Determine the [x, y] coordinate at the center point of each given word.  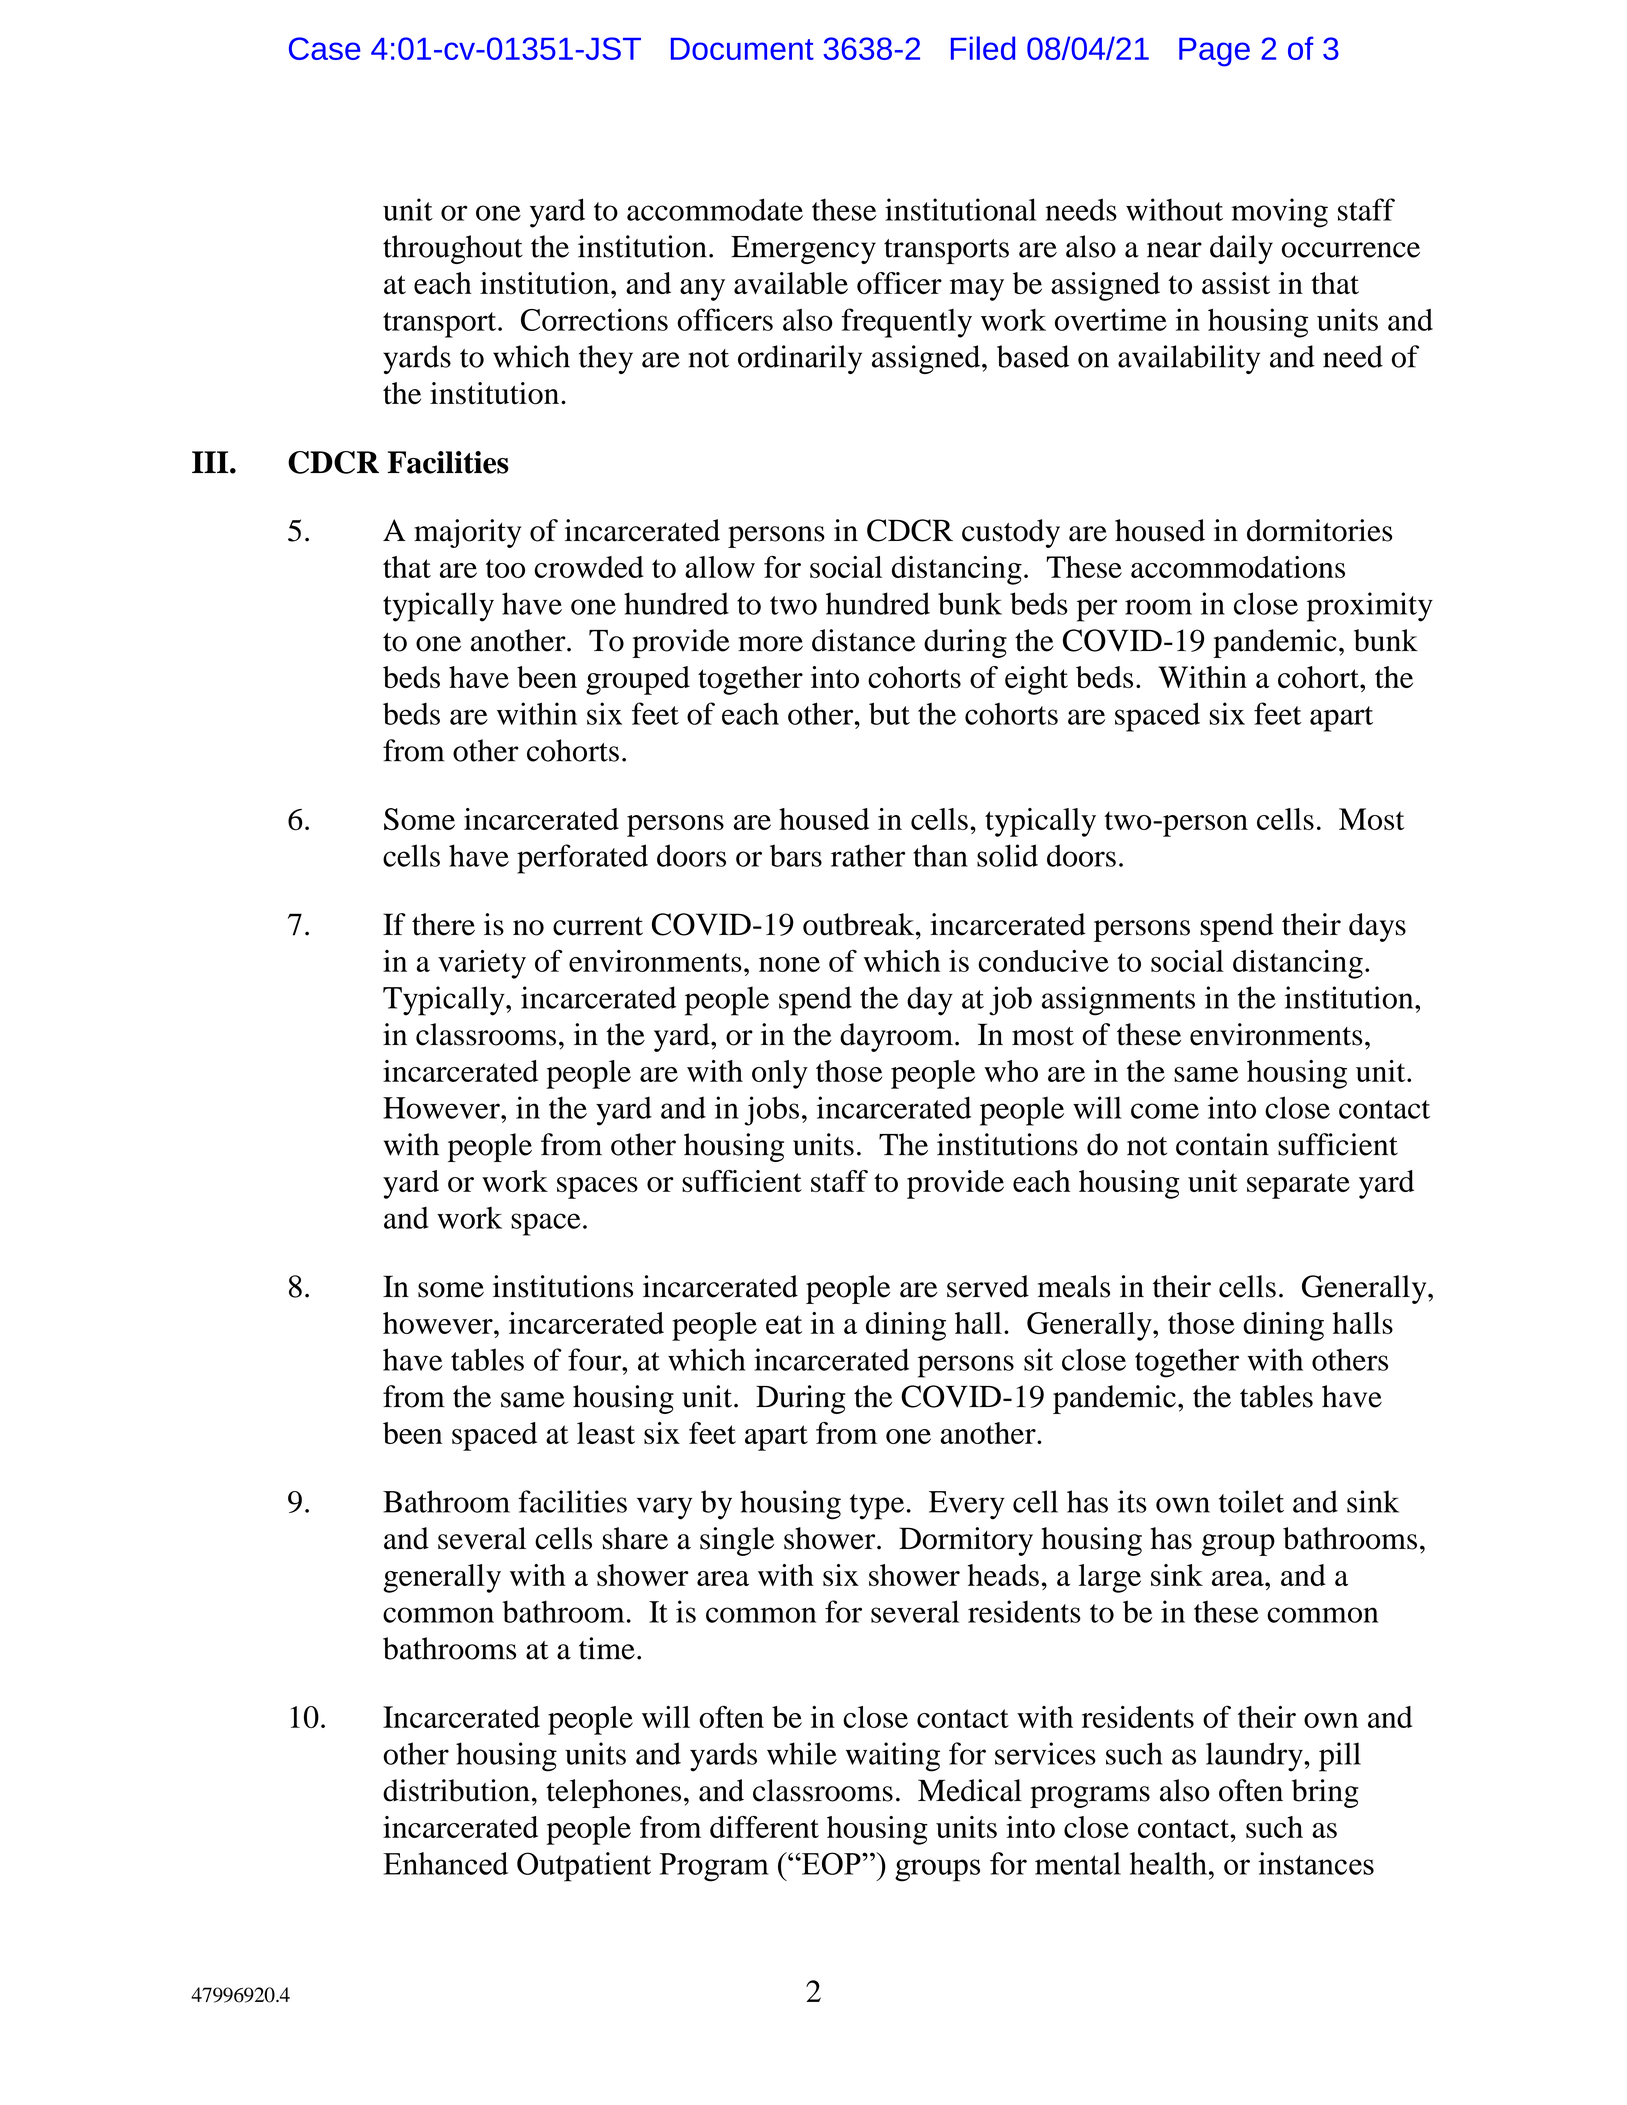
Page [1214, 52]
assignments [1118, 1001]
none [789, 964]
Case [324, 48]
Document [742, 49]
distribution [456, 1790]
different [764, 1827]
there [443, 924]
